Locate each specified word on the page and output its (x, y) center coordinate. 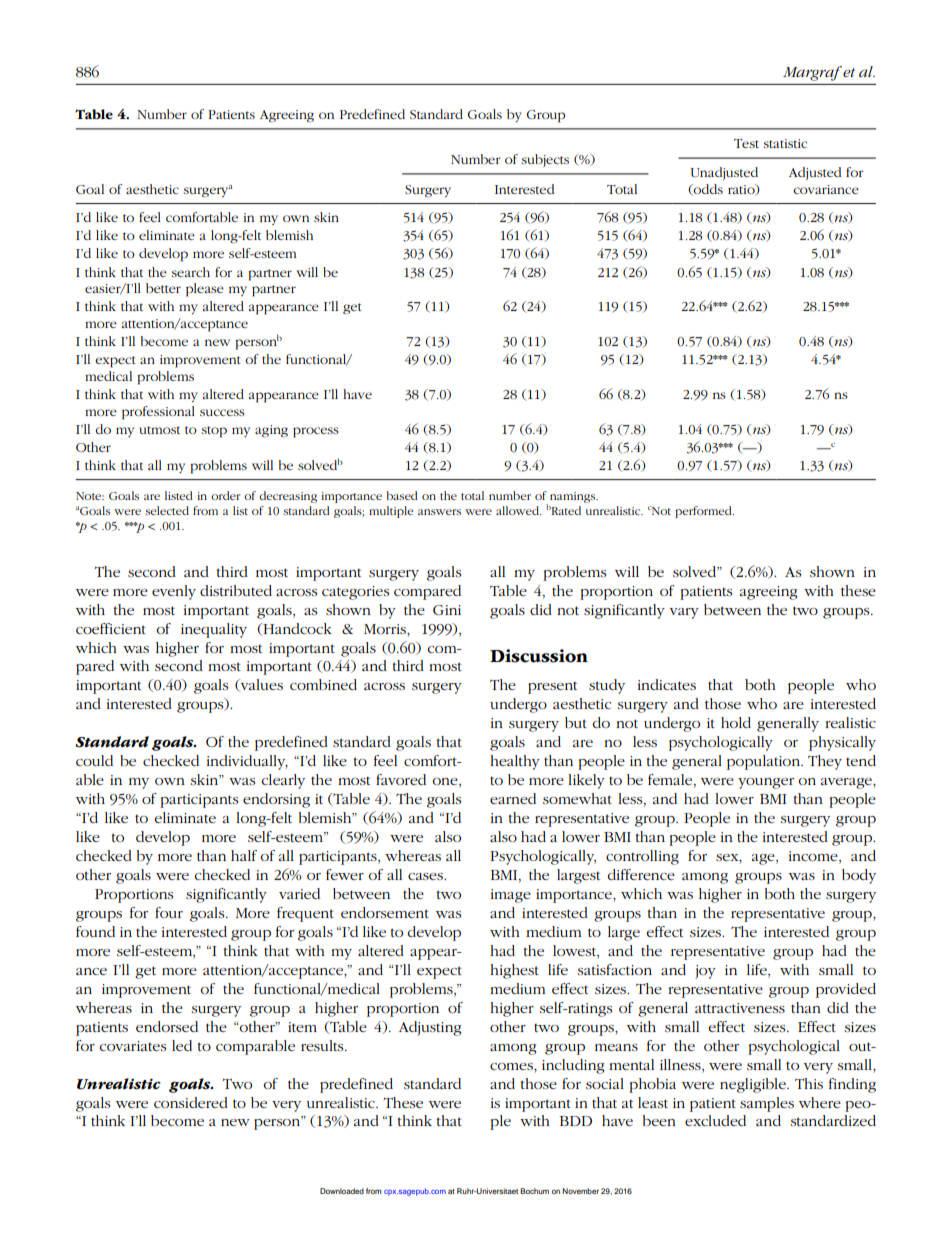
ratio (742, 190)
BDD (575, 1121)
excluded (715, 1120)
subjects (545, 160)
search (190, 272)
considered (191, 1102)
